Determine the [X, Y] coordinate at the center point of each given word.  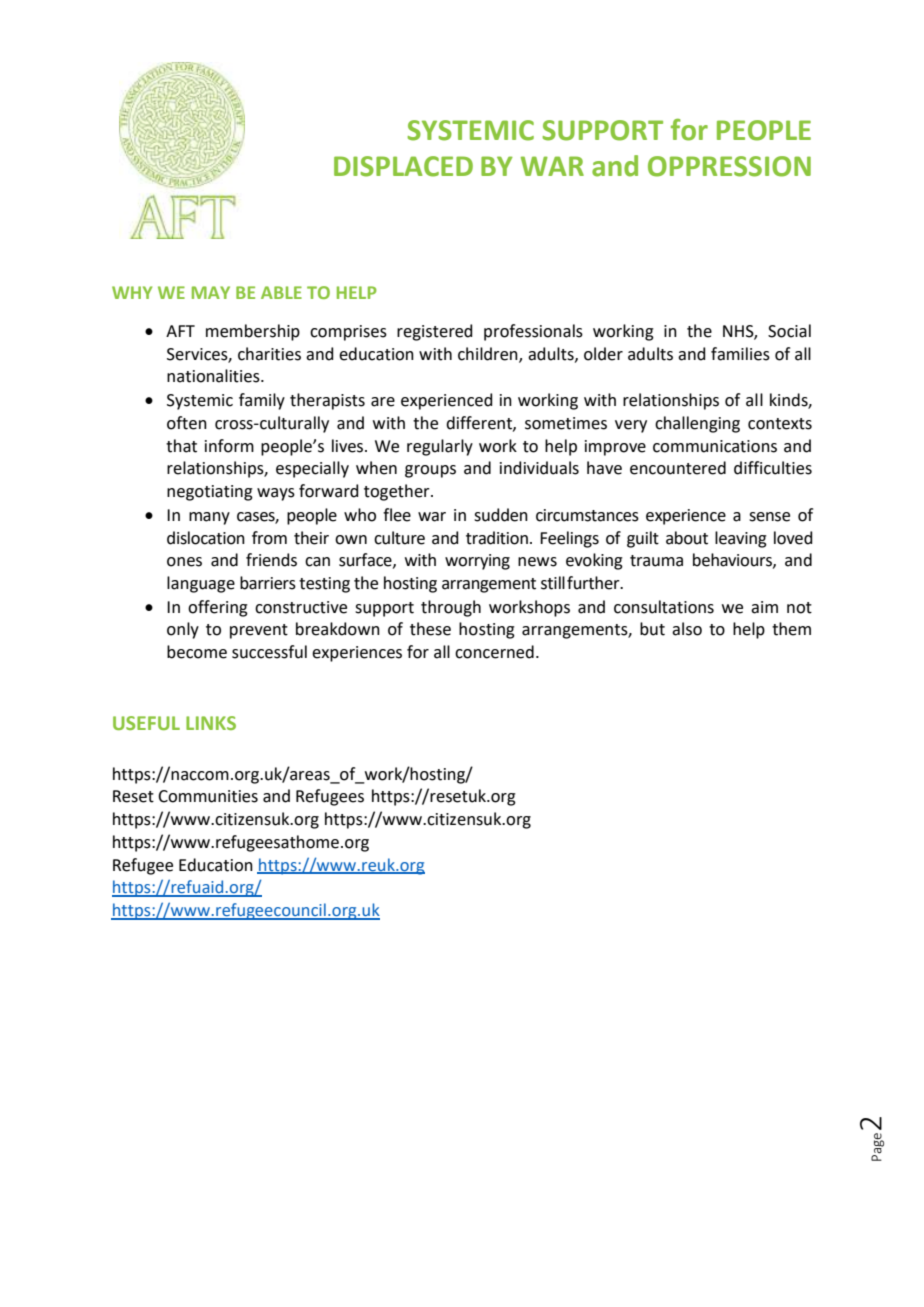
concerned [494, 652]
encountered [678, 468]
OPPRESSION [729, 166]
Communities [208, 796]
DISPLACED [403, 166]
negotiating [210, 493]
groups [430, 471]
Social [789, 331]
